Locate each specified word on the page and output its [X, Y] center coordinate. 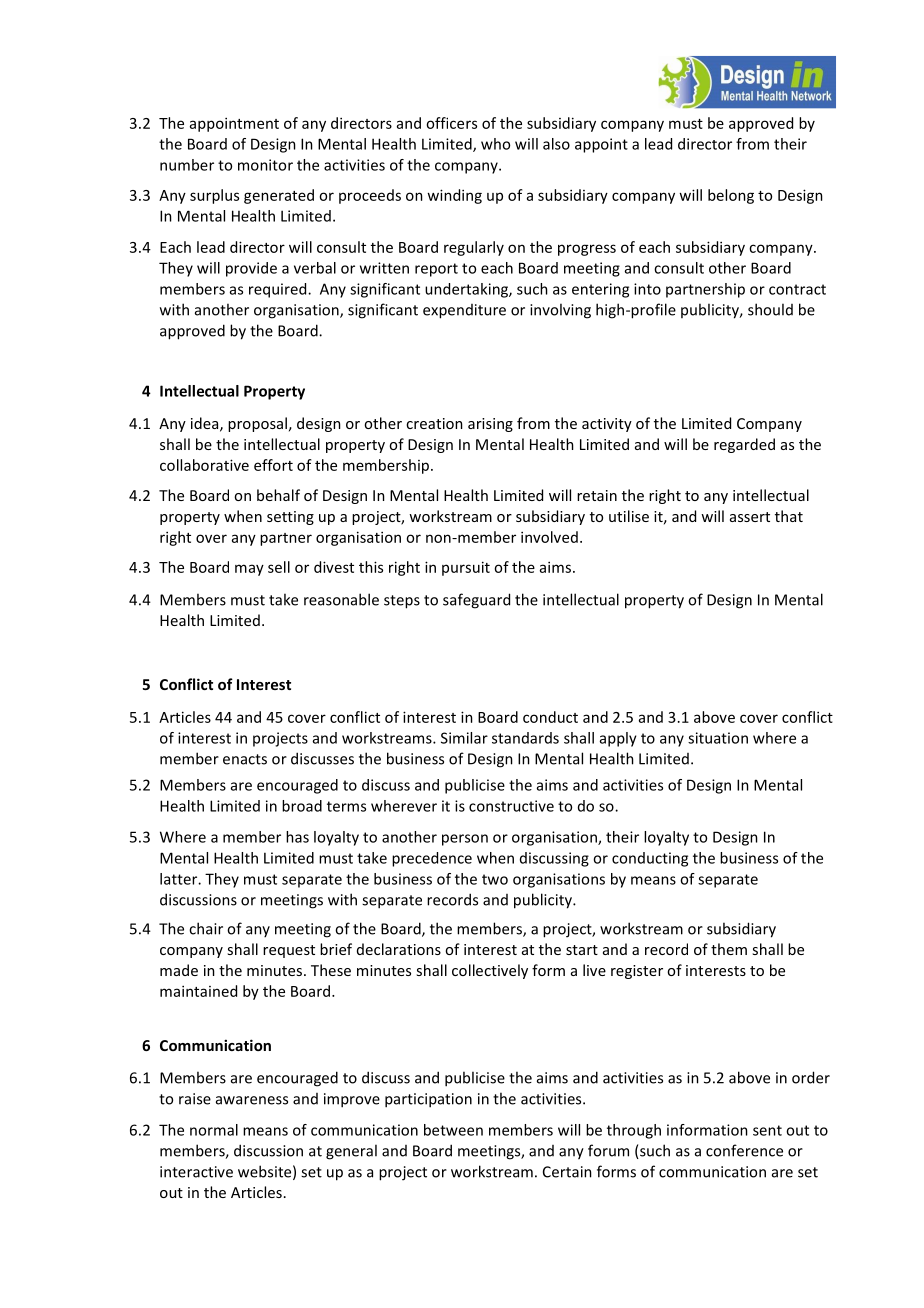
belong [731, 196]
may [249, 570]
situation [718, 738]
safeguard [476, 601]
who [495, 144]
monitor [265, 165]
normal [214, 1130]
